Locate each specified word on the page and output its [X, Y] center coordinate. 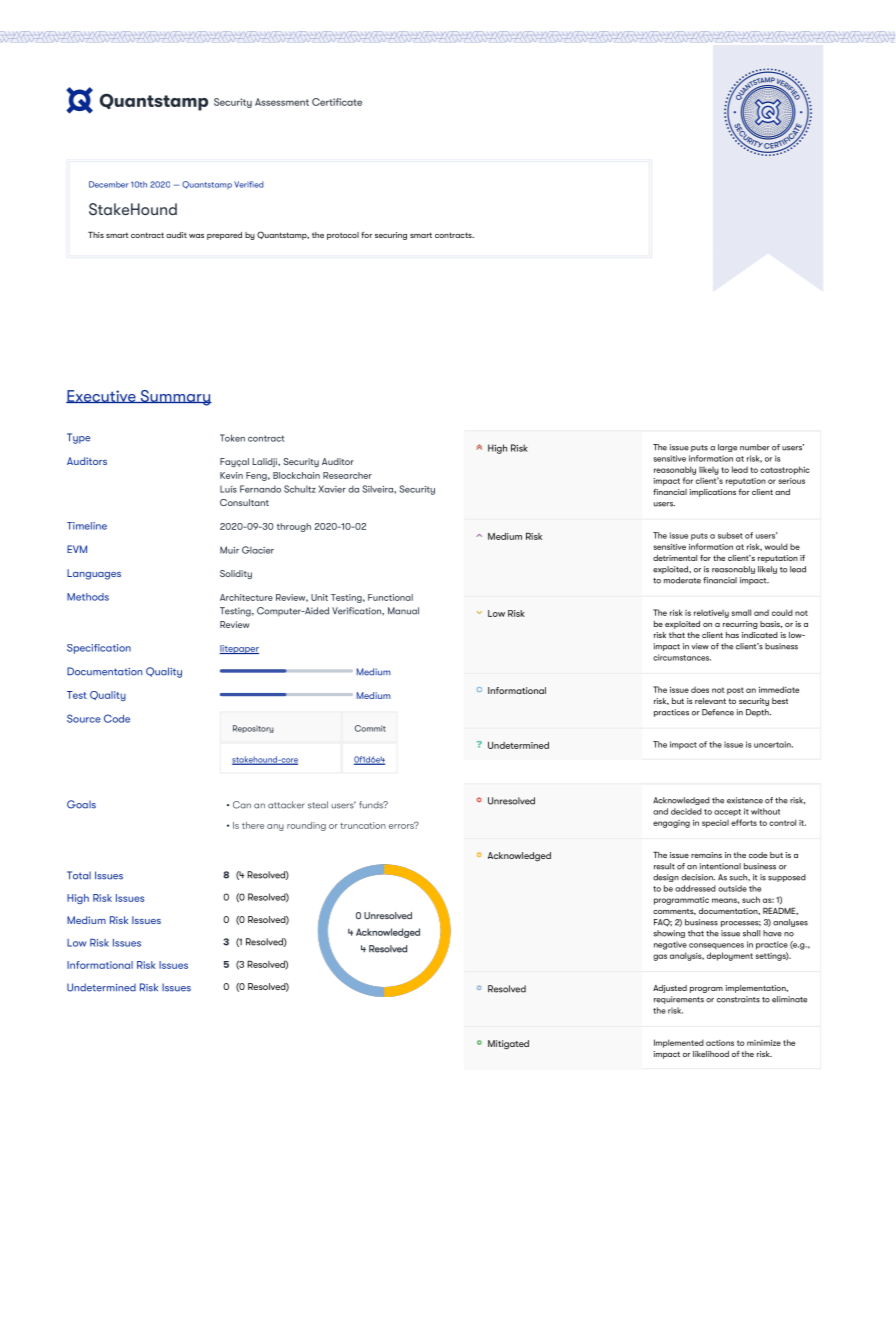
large [727, 448]
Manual [403, 611]
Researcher [347, 475]
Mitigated [508, 1045]
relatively [711, 614]
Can [242, 805]
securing [391, 236]
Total [79, 875]
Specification [99, 649]
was [196, 236]
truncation [363, 825]
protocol [343, 236]
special [715, 824]
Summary [175, 398]
